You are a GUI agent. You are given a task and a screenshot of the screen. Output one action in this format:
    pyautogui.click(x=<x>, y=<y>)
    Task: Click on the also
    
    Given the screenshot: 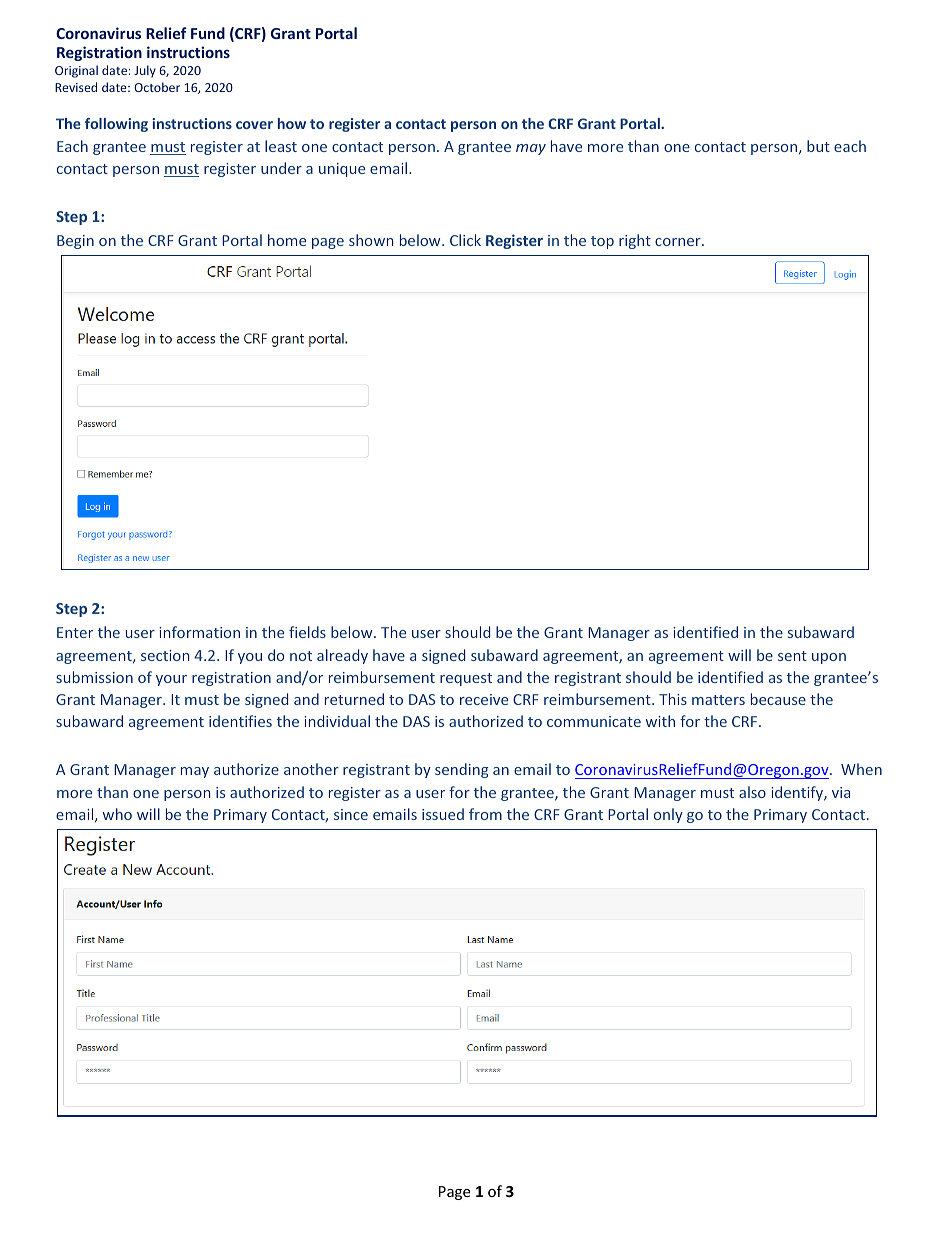 What is the action you would take?
    pyautogui.click(x=752, y=792)
